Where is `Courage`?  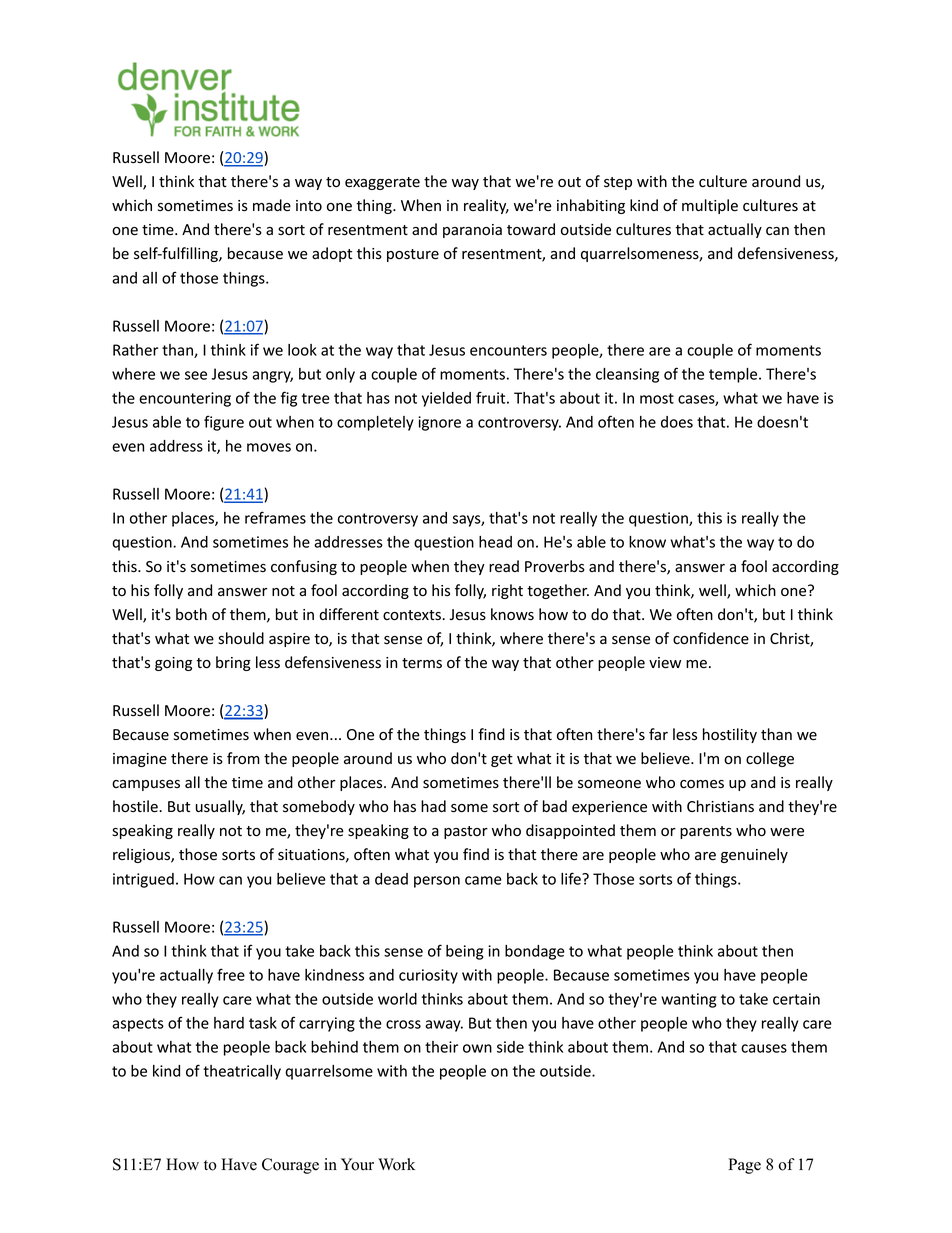
Courage is located at coordinates (290, 1166).
